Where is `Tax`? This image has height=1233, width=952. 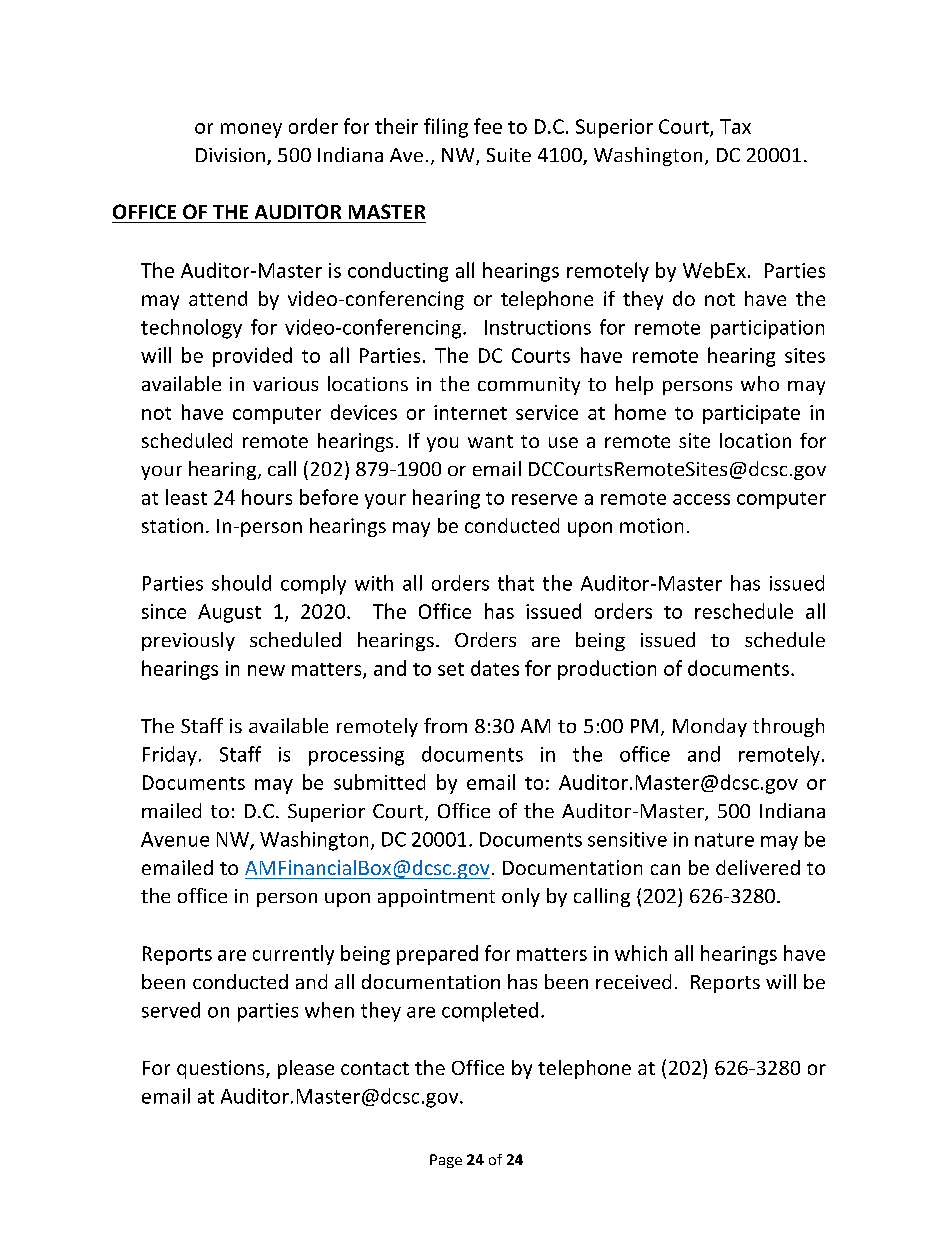 Tax is located at coordinates (735, 126).
